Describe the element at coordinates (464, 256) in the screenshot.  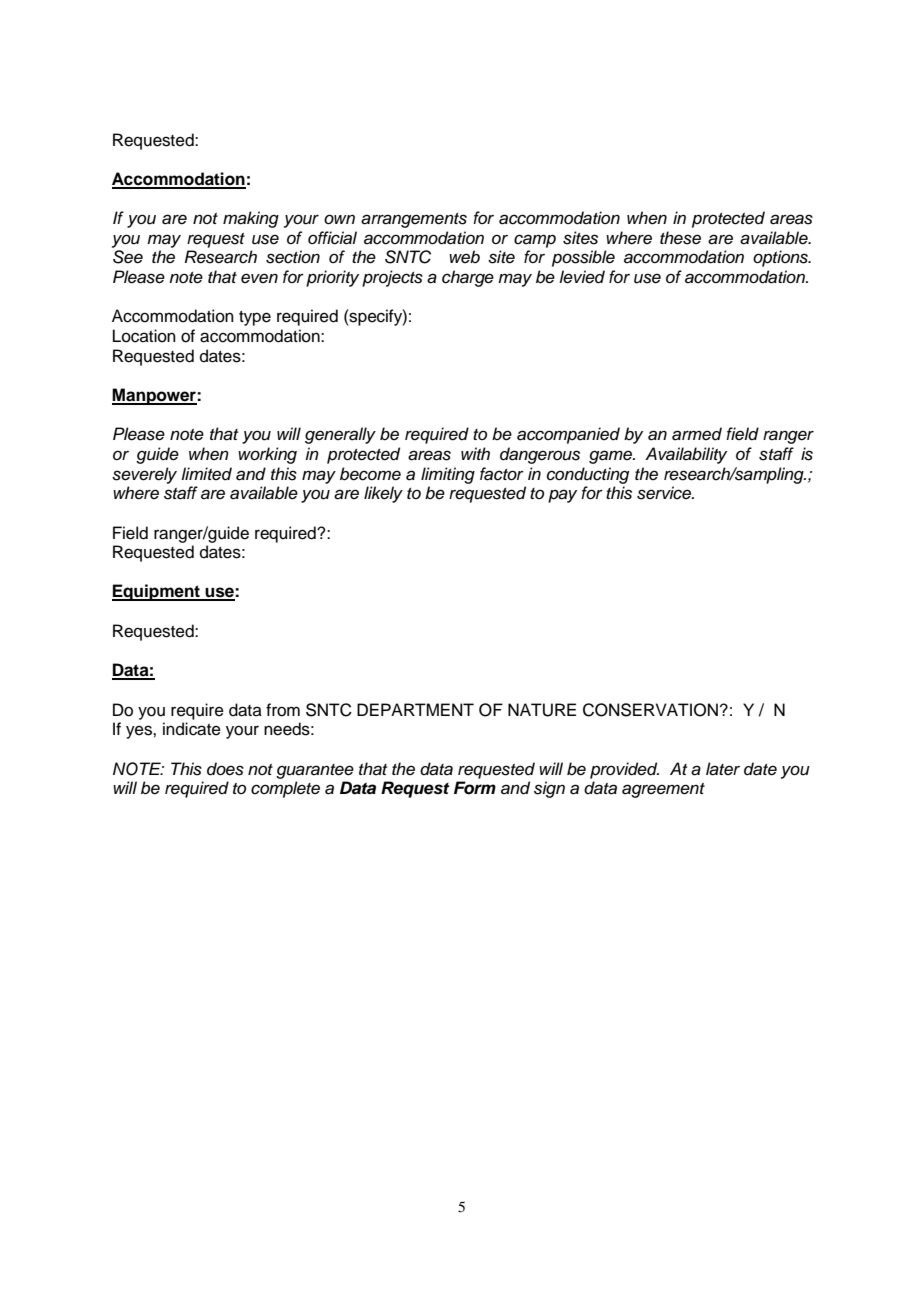
I see `web` at that location.
